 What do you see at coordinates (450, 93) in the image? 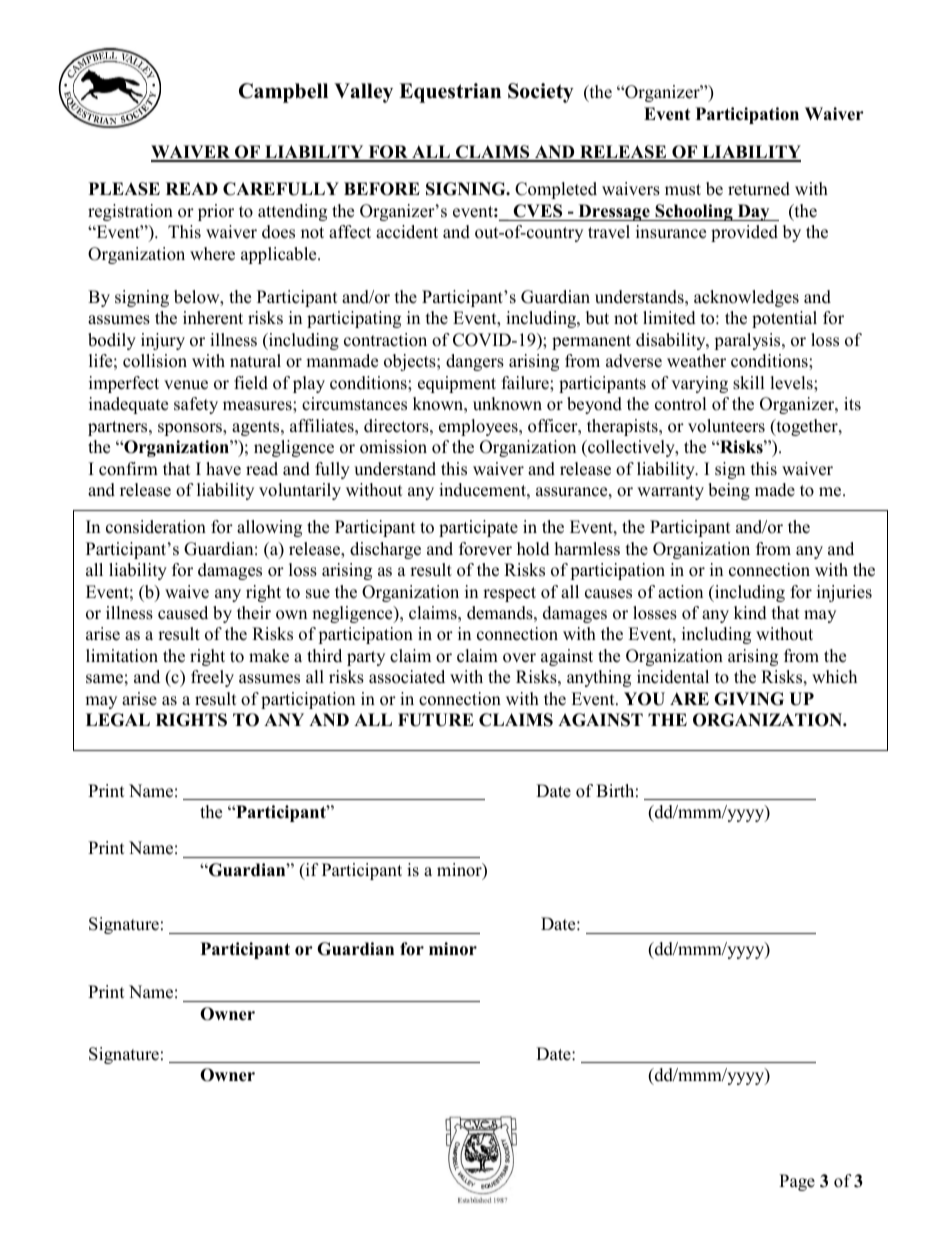
I see `Equestrian` at bounding box center [450, 93].
